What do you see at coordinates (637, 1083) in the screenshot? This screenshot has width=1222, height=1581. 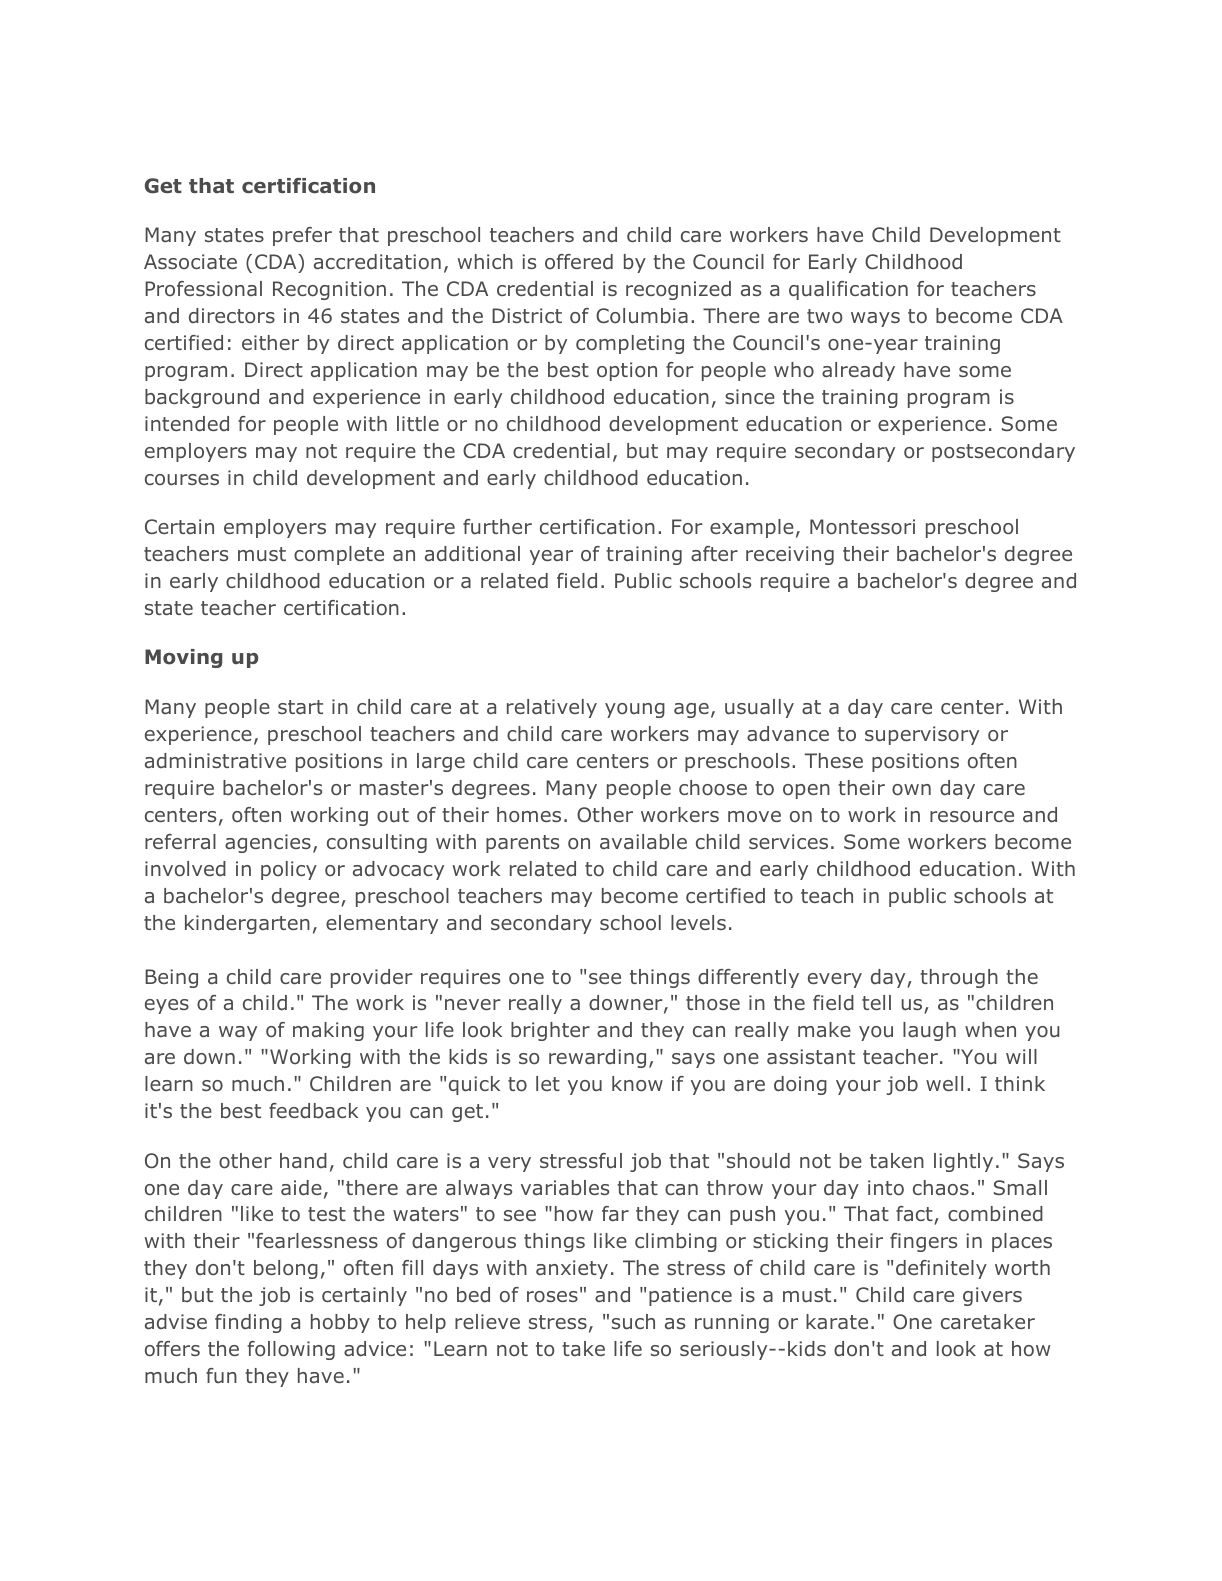 I see `know` at bounding box center [637, 1083].
